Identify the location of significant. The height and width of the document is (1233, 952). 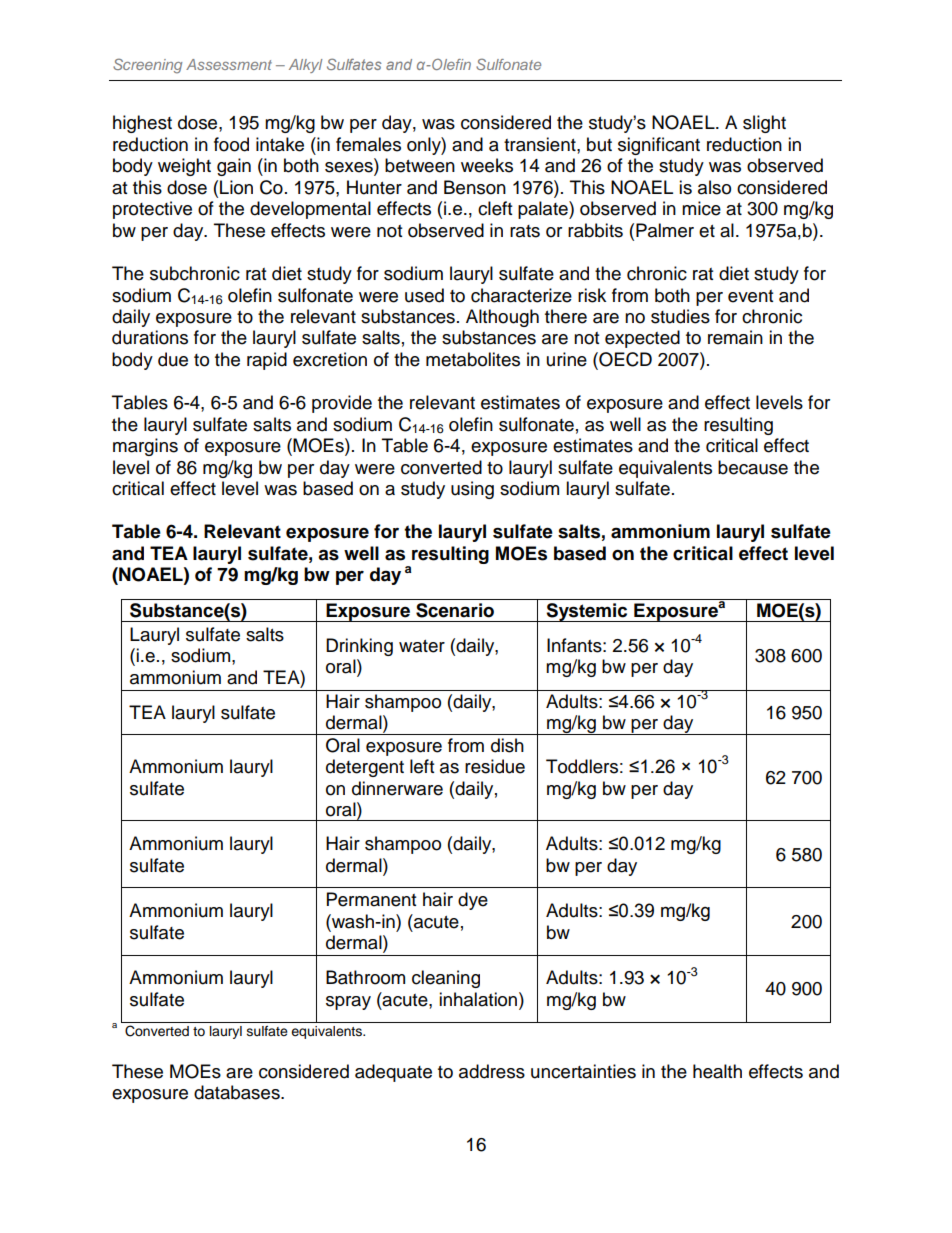
(659, 146).
